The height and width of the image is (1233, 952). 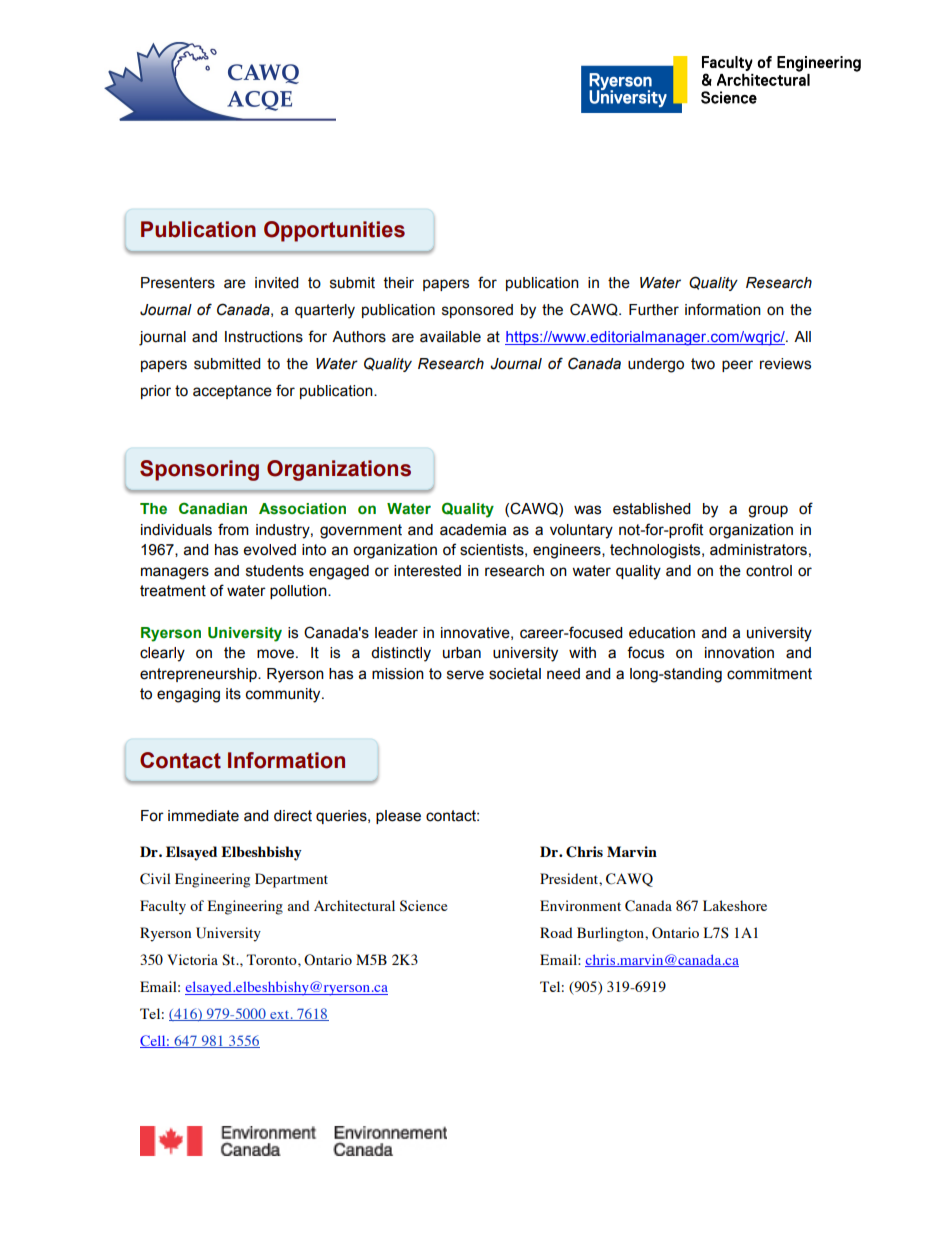 I want to click on treatment, so click(x=173, y=591).
